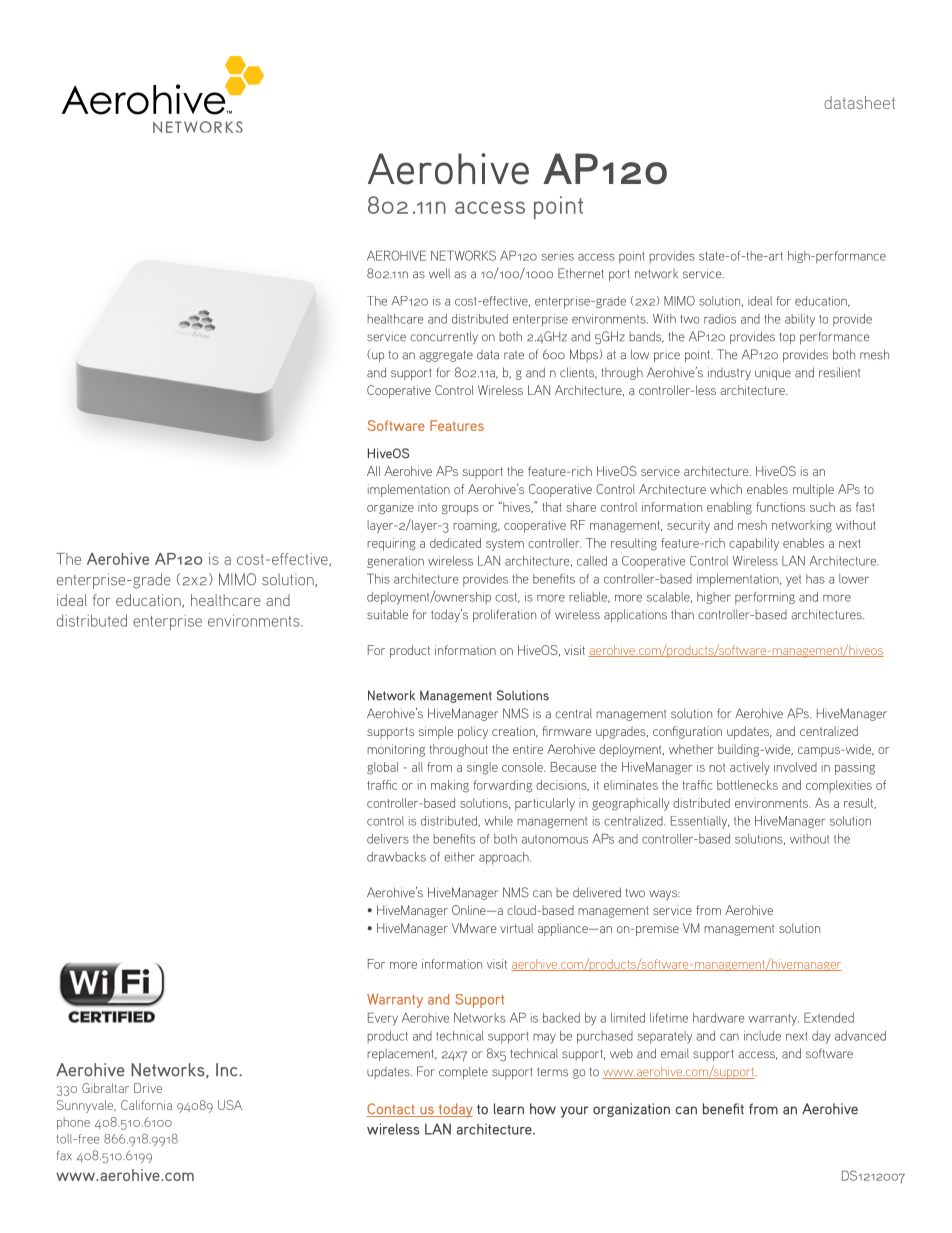 This image has width=952, height=1233. What do you see at coordinates (439, 273) in the image?
I see `well` at bounding box center [439, 273].
